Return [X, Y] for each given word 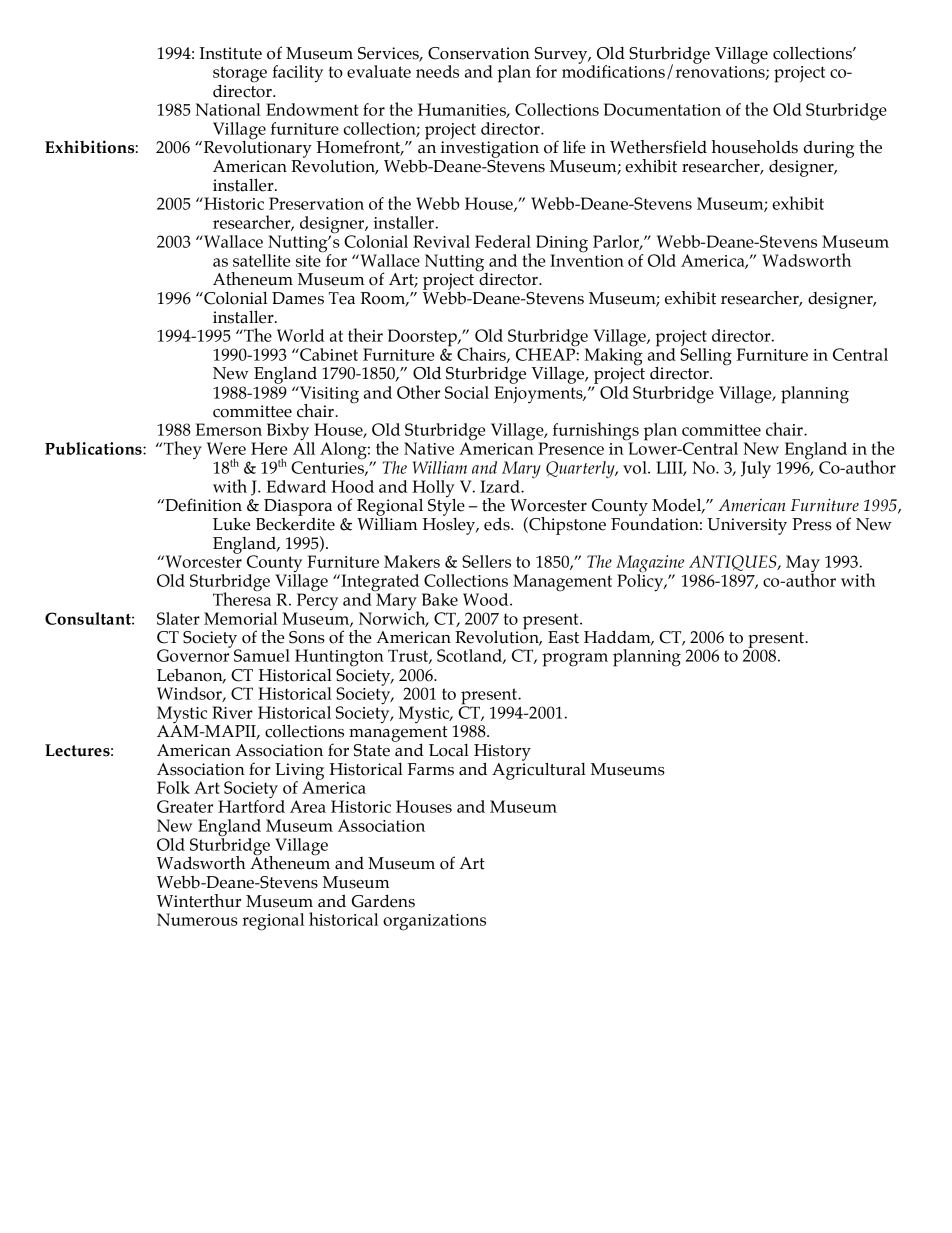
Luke [231, 524]
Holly [433, 490]
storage [240, 75]
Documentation [662, 109]
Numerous [197, 919]
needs [437, 71]
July [756, 470]
